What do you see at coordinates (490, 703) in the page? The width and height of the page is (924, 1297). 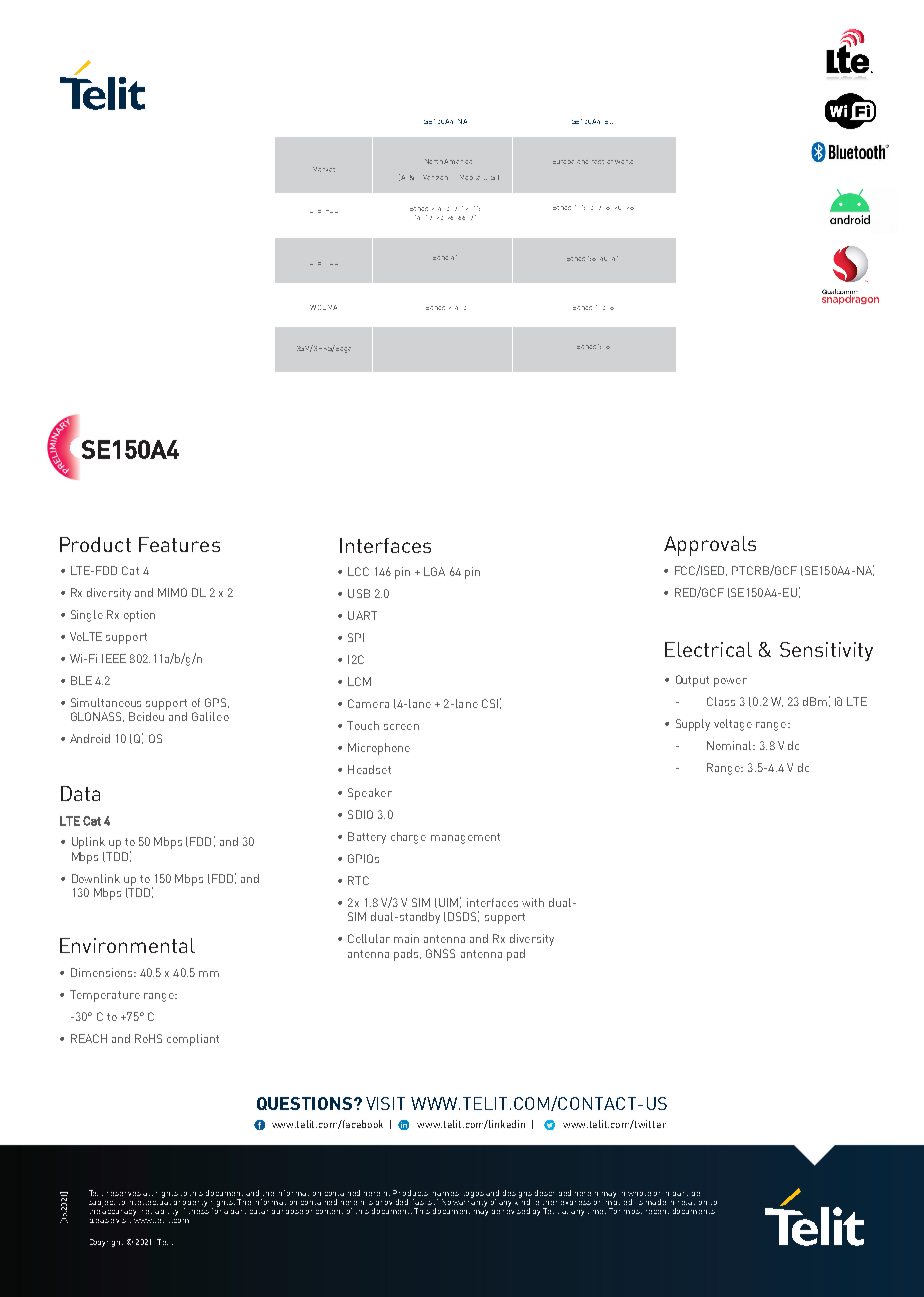 I see `CSI` at bounding box center [490, 703].
